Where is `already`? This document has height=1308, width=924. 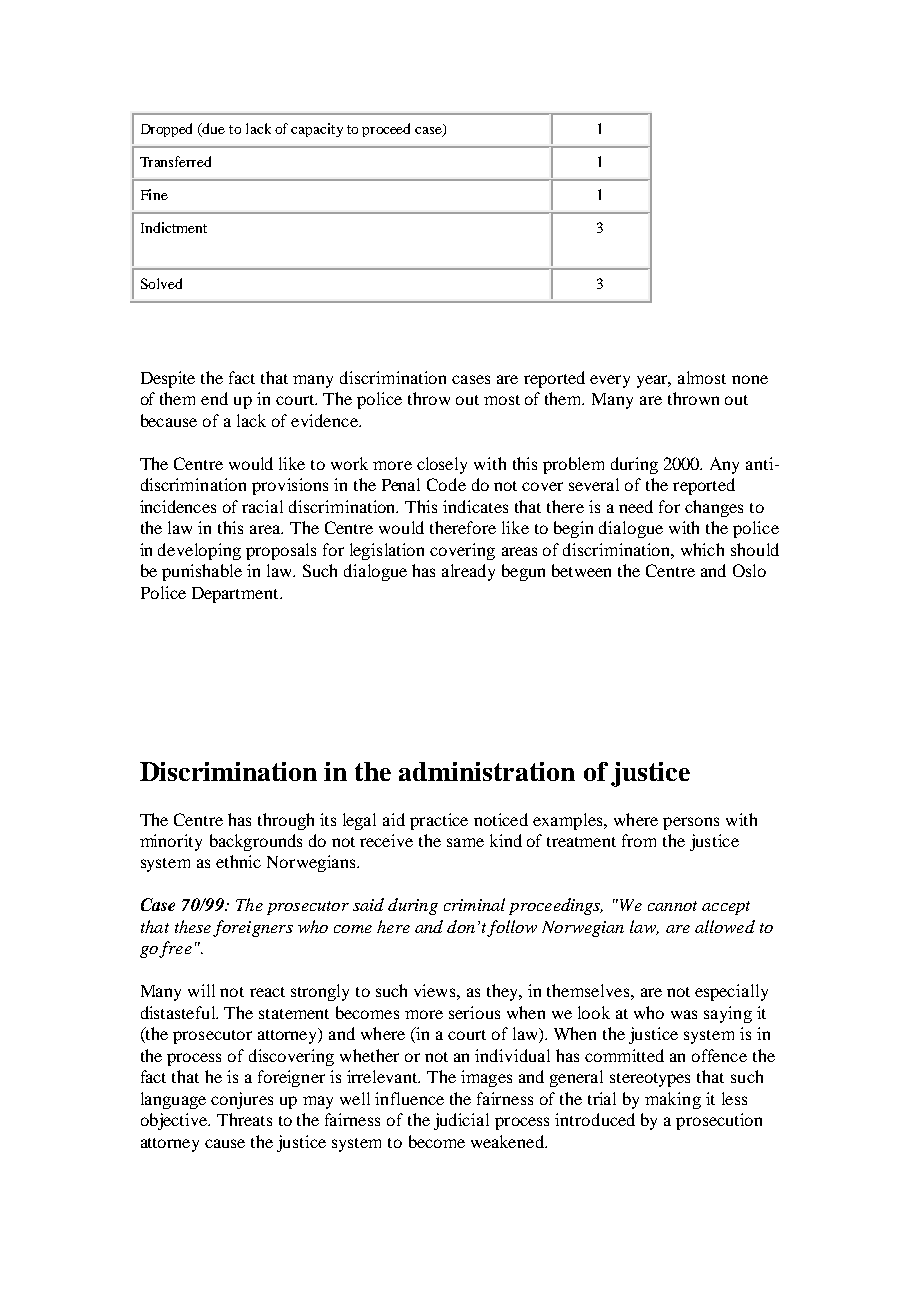 already is located at coordinates (468, 572).
